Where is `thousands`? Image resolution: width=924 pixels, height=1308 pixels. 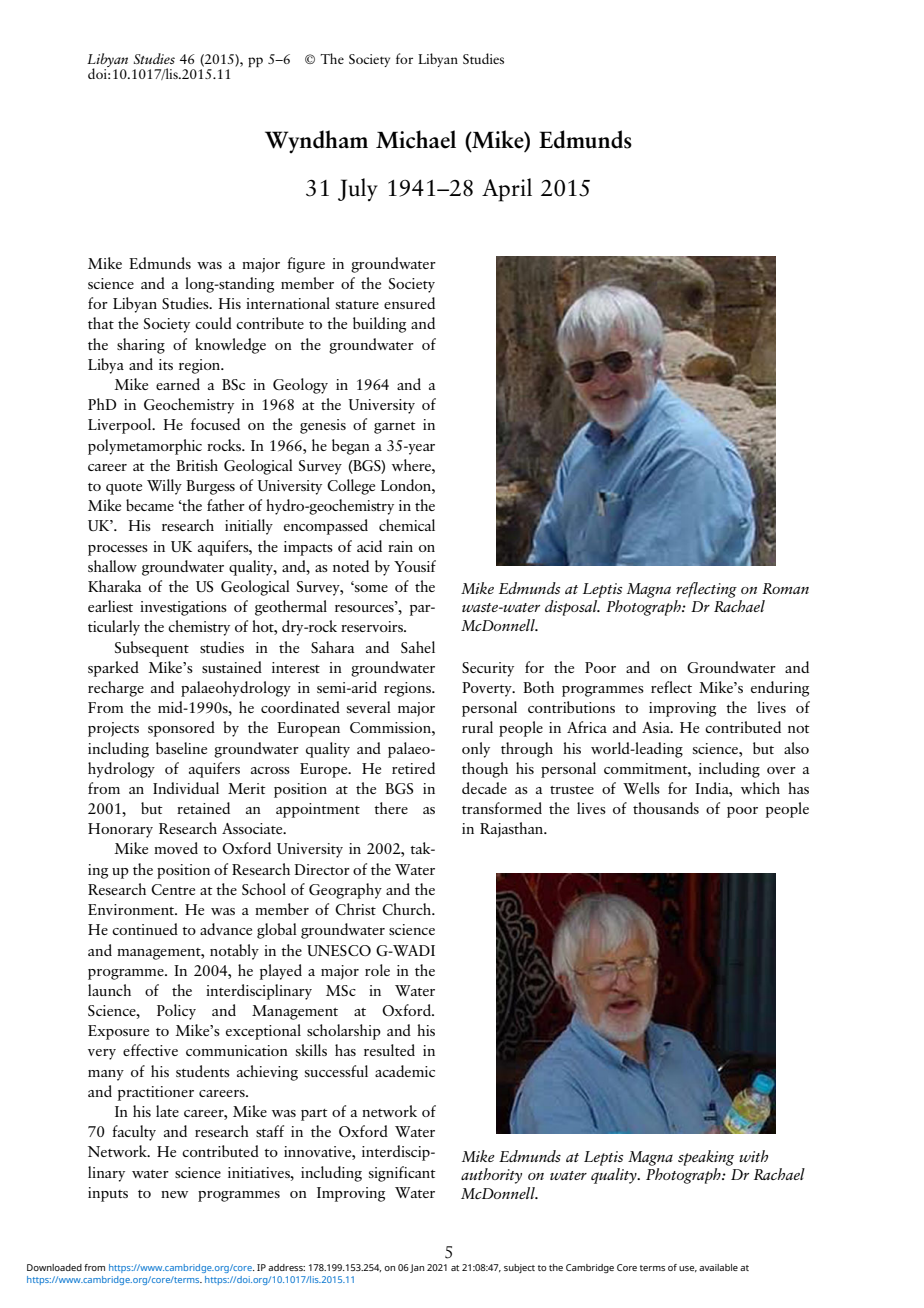
thousands is located at coordinates (666, 808).
